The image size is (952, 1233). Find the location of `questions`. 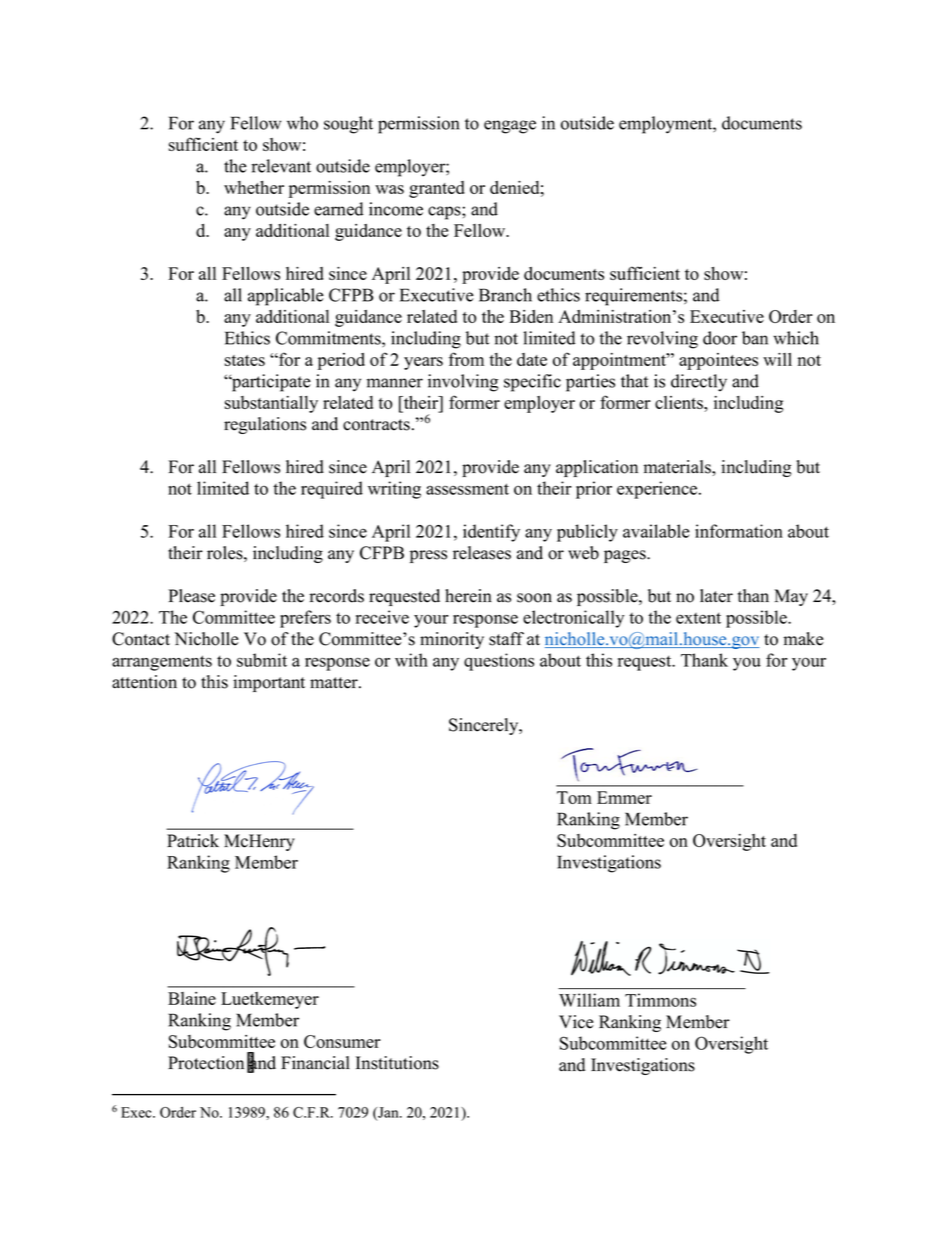

questions is located at coordinates (499, 662).
